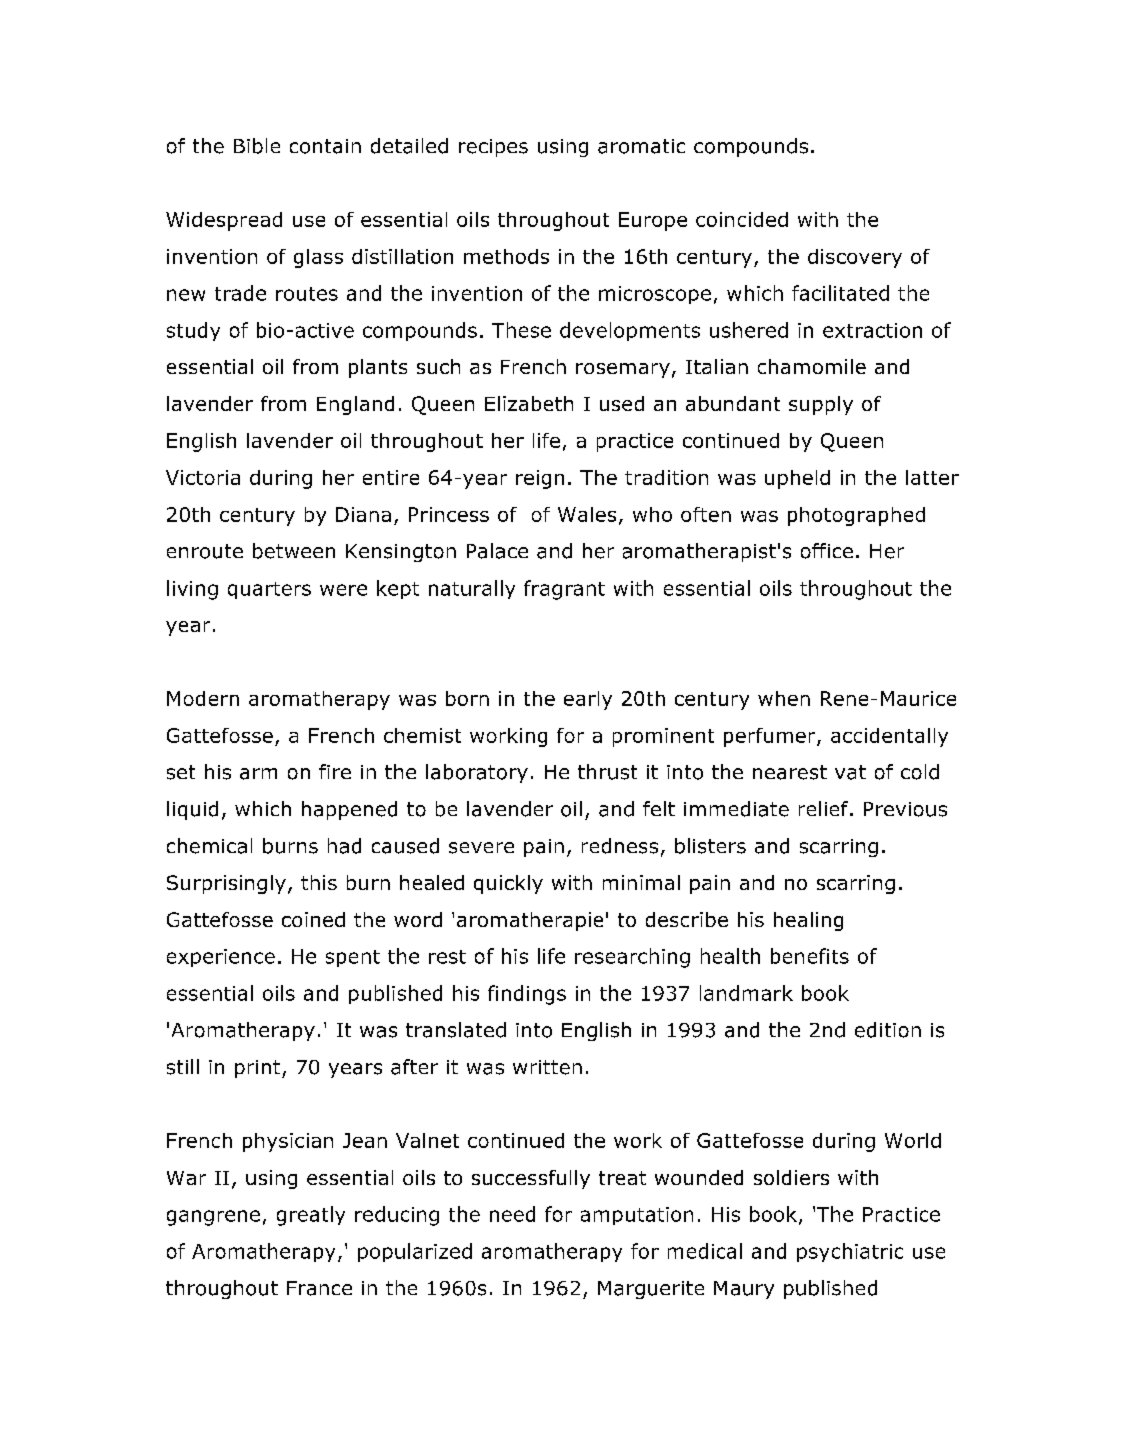  What do you see at coordinates (850, 1252) in the document?
I see `psychiatric` at bounding box center [850, 1252].
